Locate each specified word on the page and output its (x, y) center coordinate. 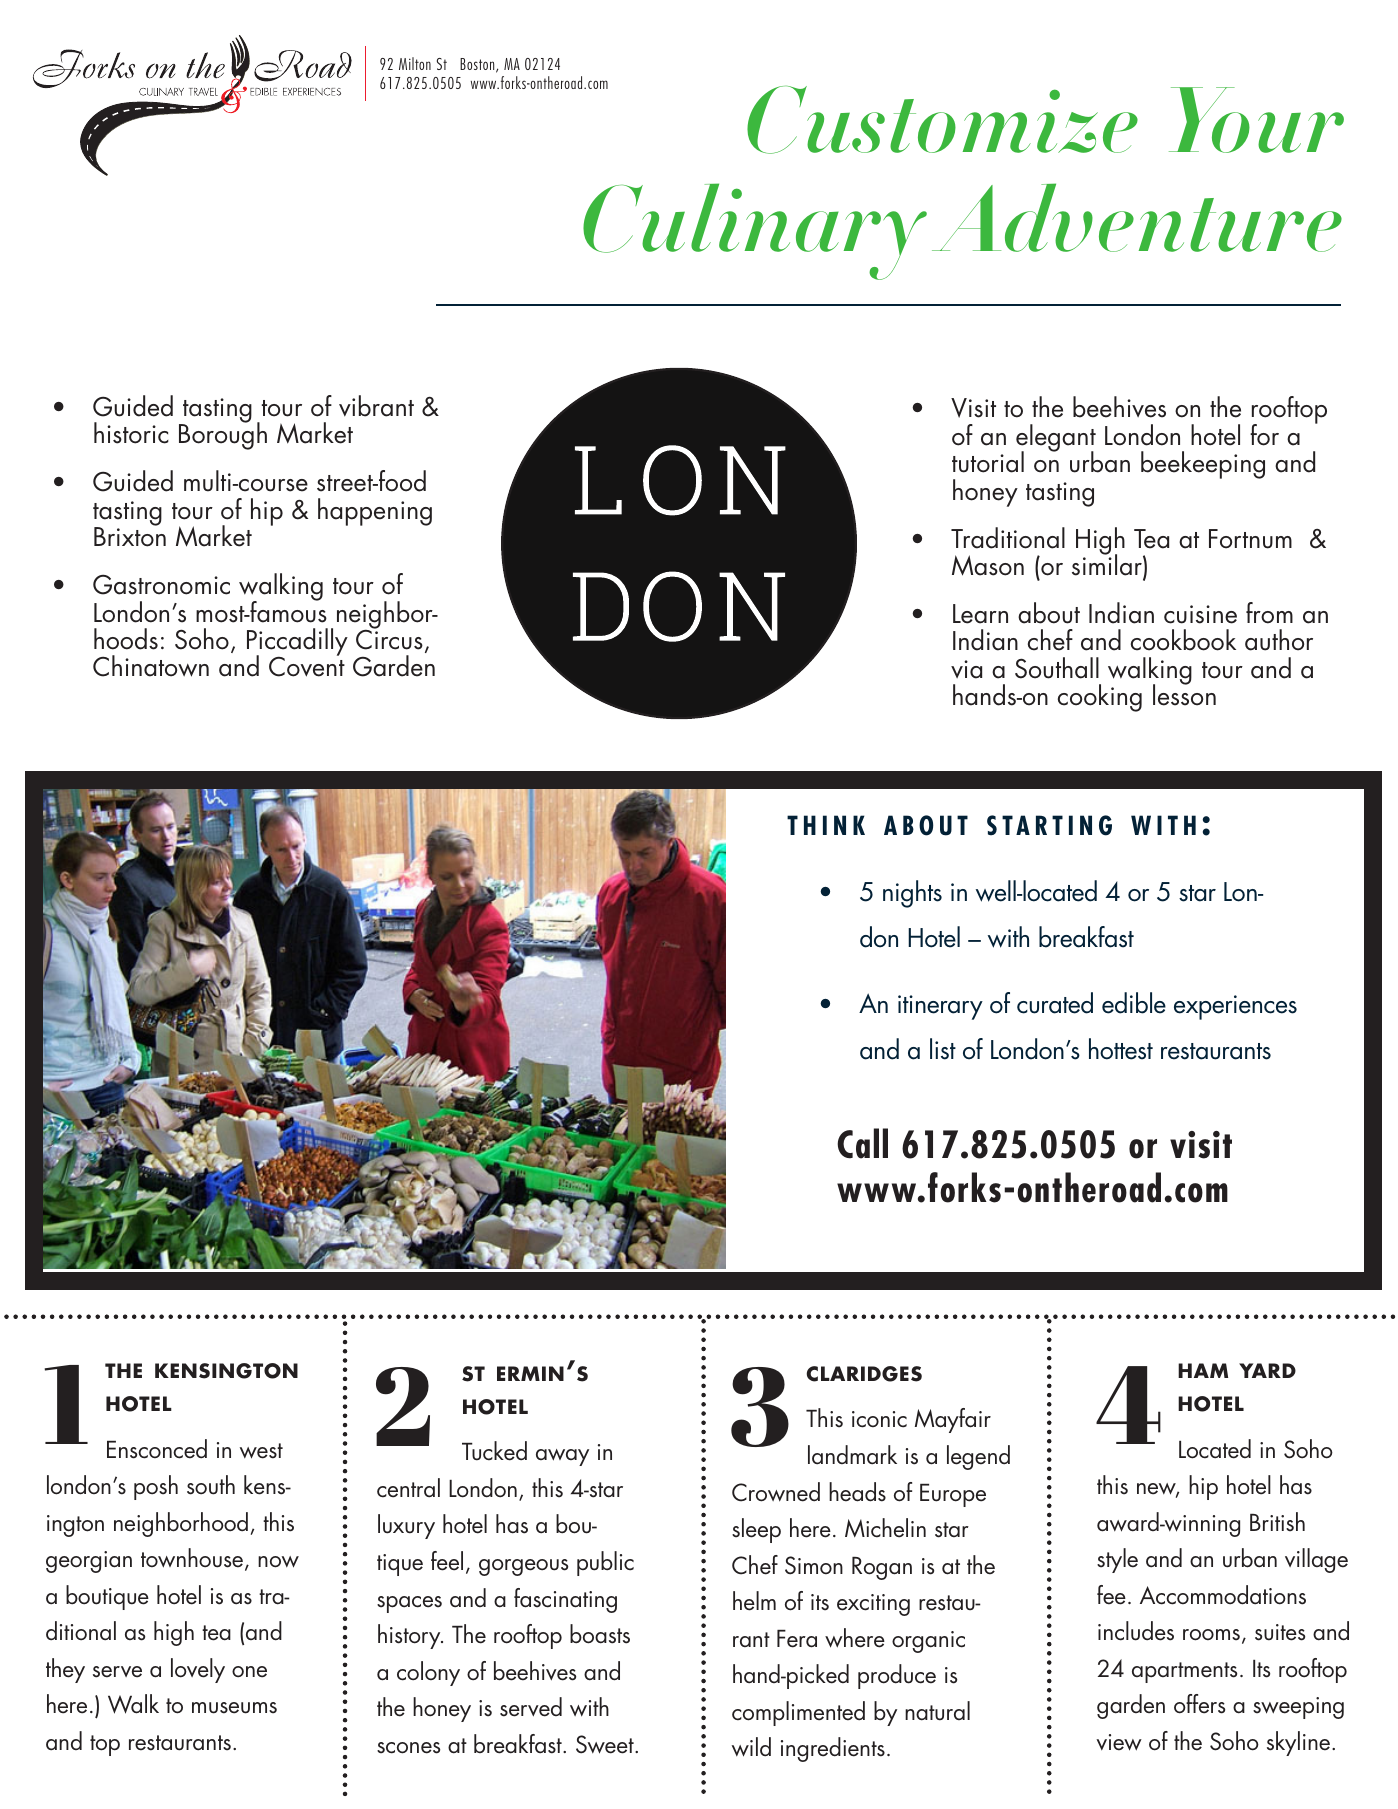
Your (1256, 120)
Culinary (755, 231)
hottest (1121, 1049)
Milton (415, 63)
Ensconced (157, 1449)
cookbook (1183, 640)
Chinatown (151, 666)
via (966, 669)
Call (862, 1143)
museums (234, 1708)
